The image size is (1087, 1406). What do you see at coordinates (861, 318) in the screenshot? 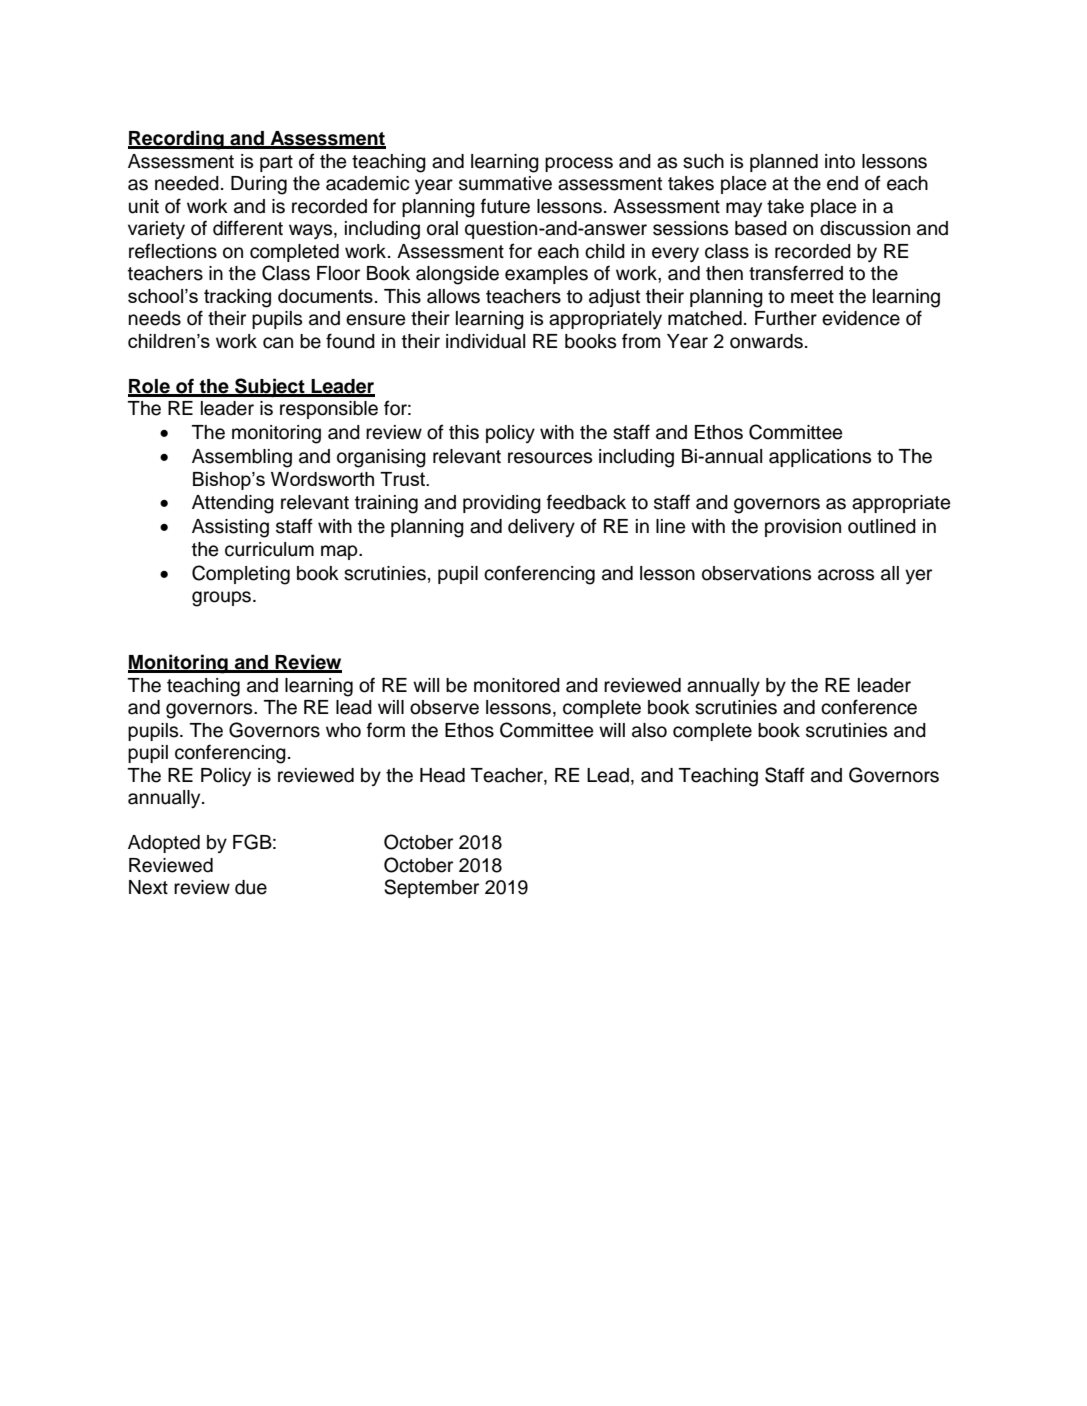
I see `evidence` at bounding box center [861, 318].
